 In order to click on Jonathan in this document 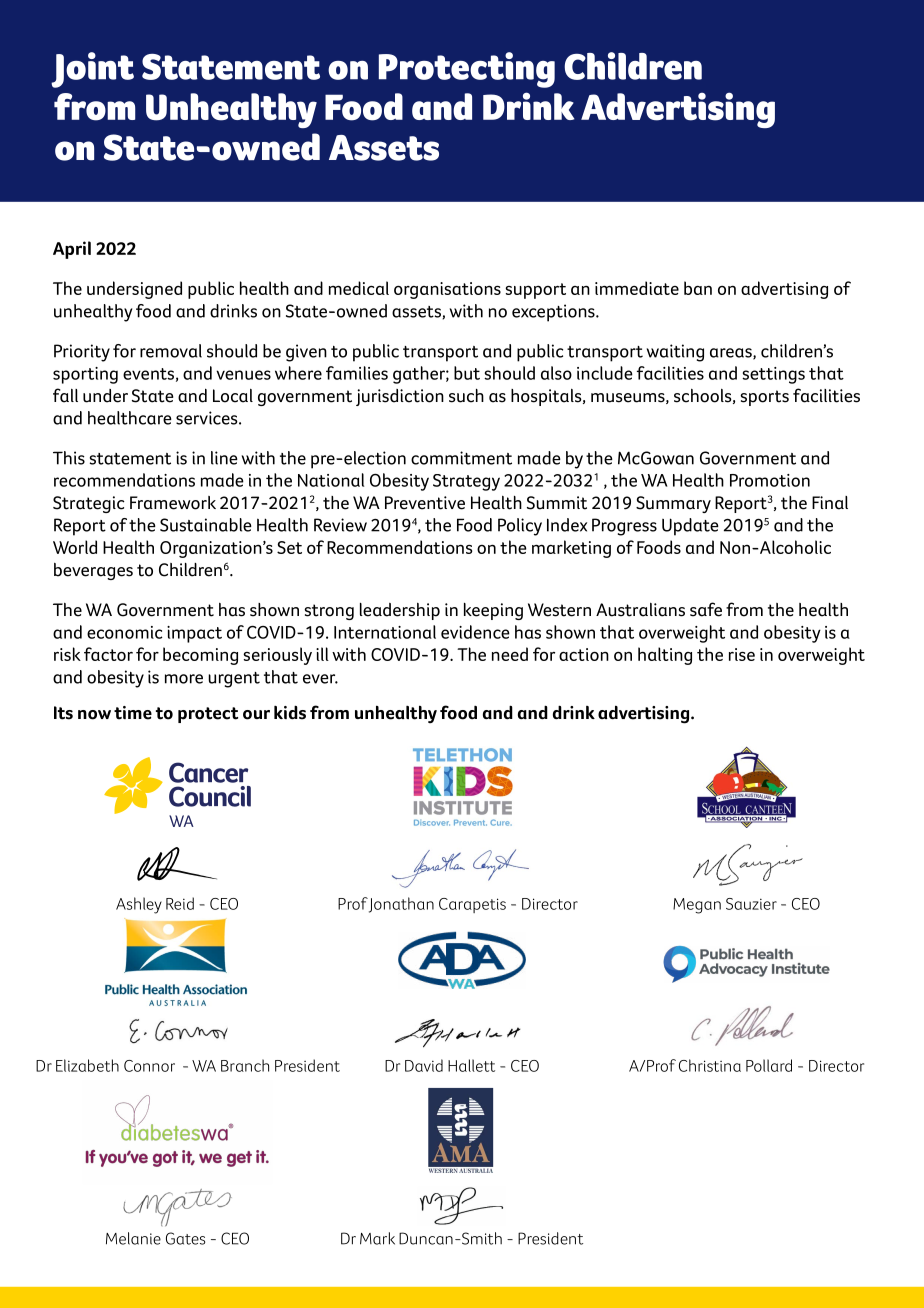, I will do `click(400, 905)`.
